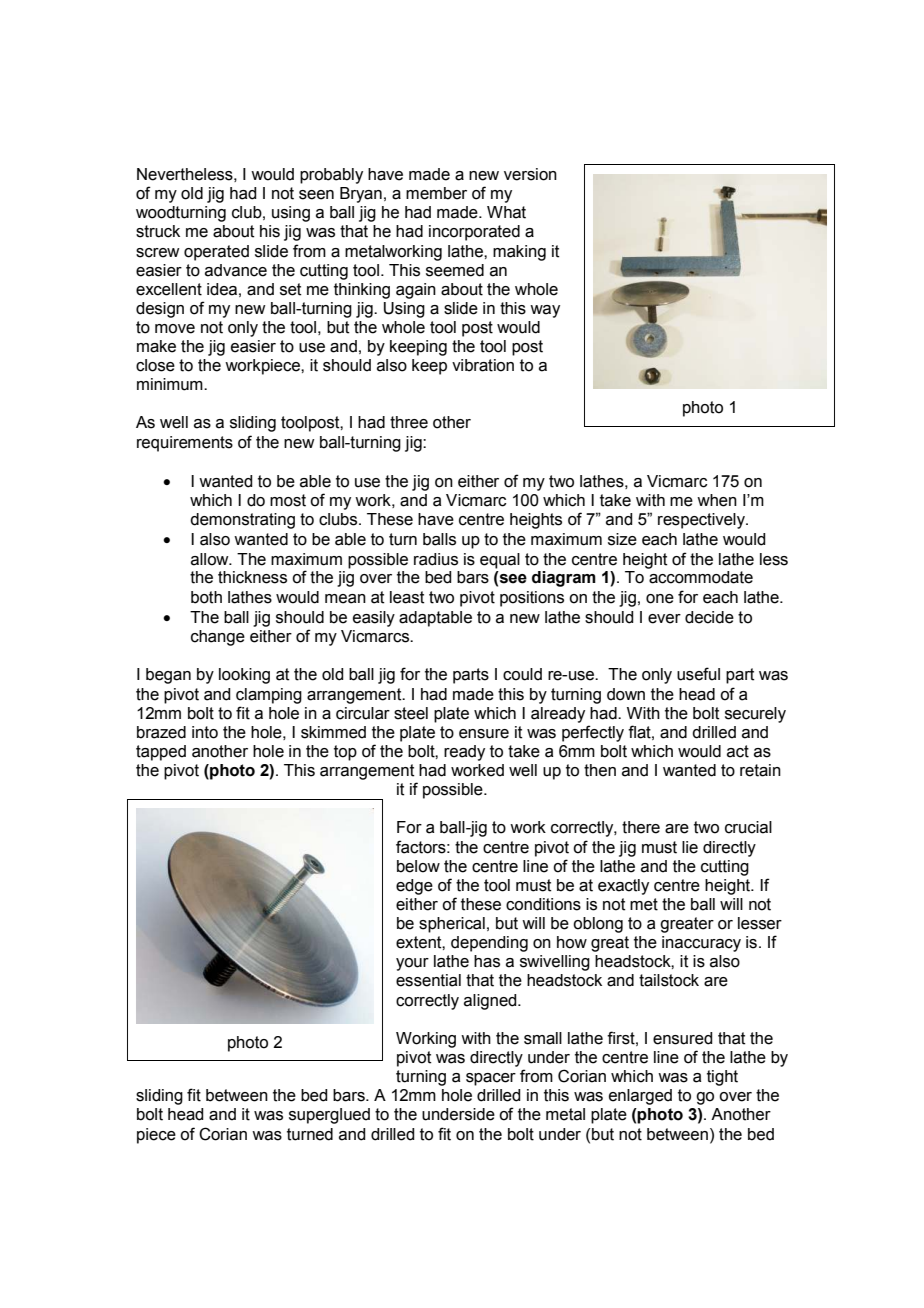  Describe the element at coordinates (216, 253) in the image. I see `operated` at that location.
